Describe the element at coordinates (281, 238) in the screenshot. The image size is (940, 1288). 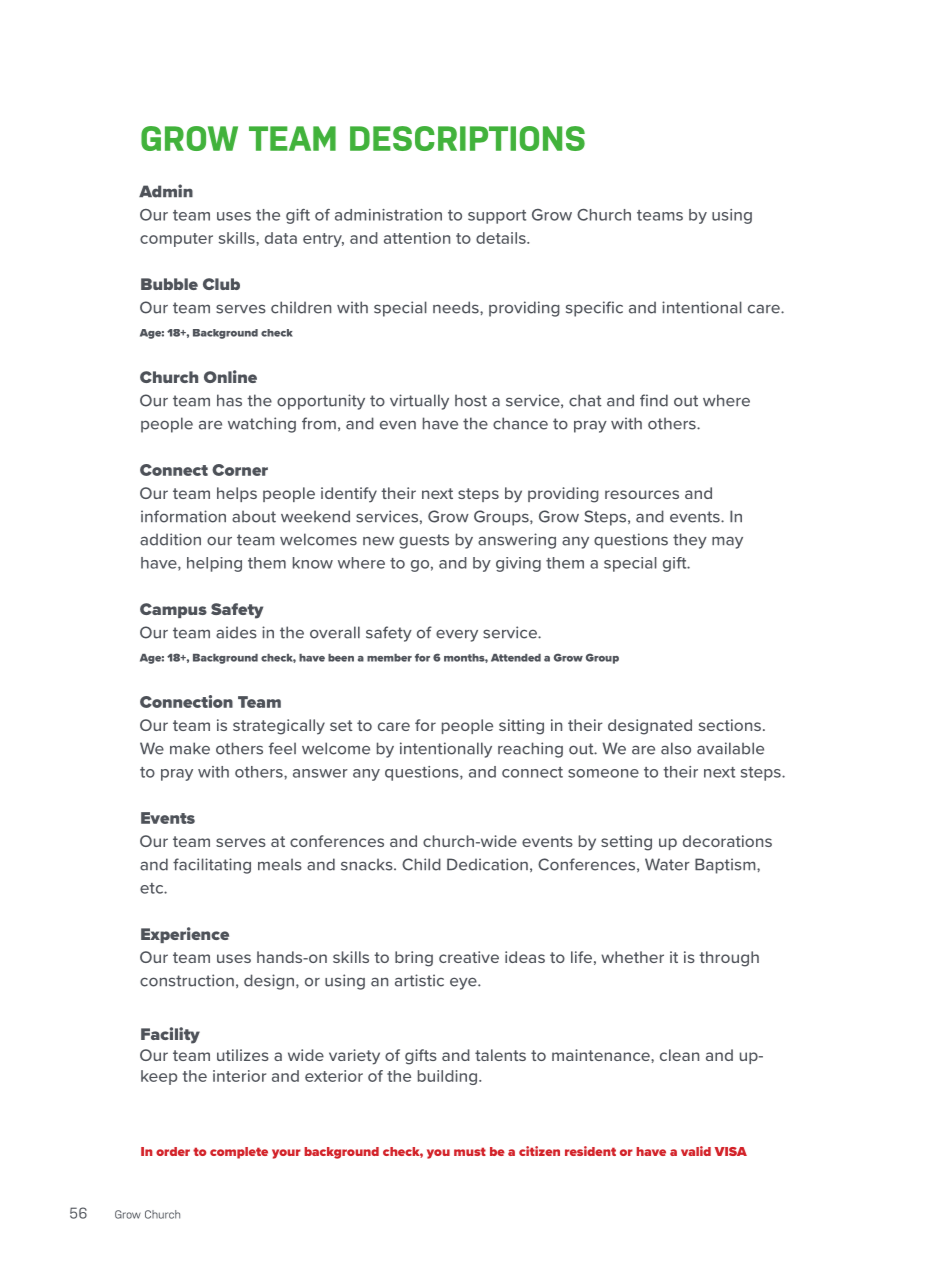
I see `data` at that location.
